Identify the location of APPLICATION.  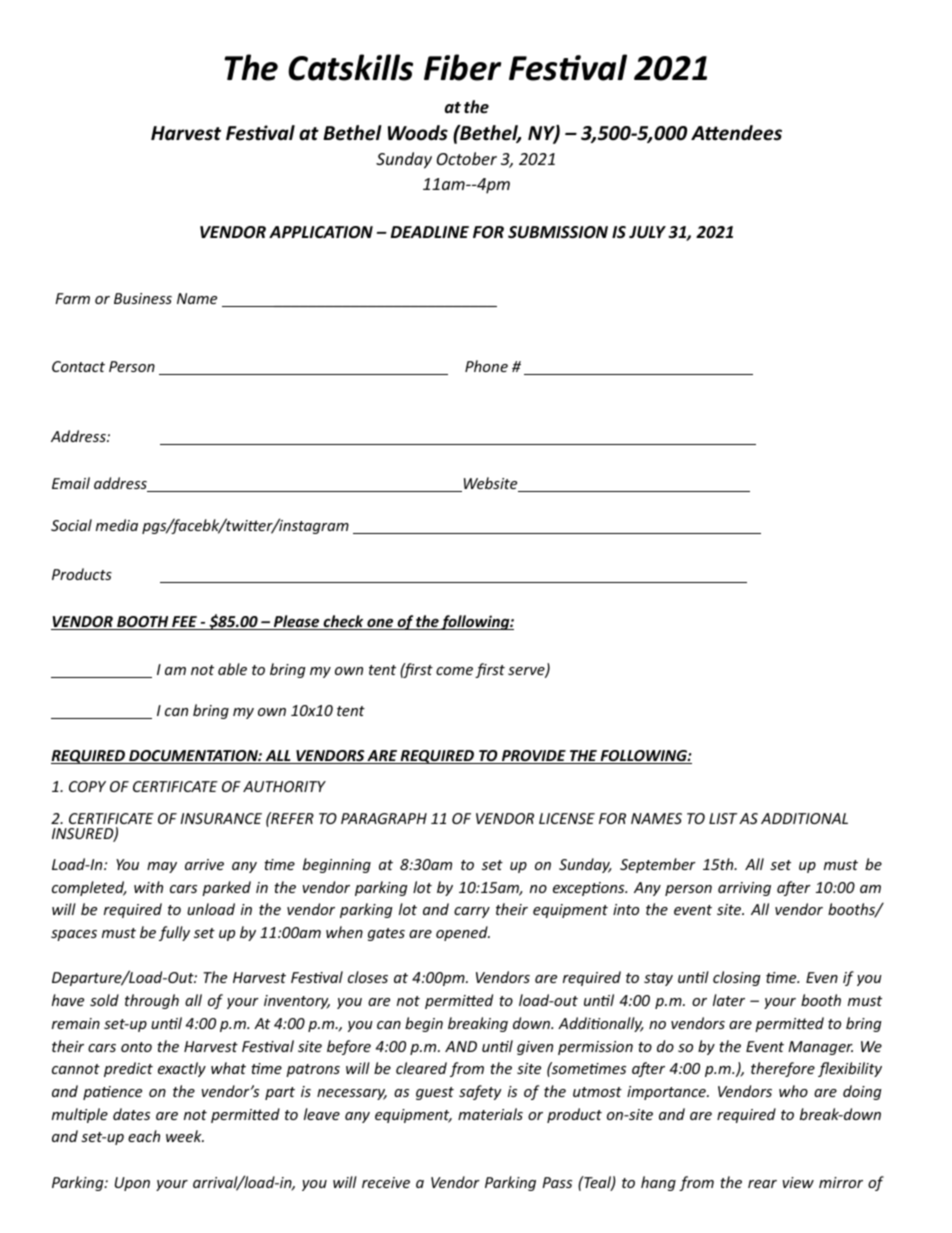
(321, 232).
